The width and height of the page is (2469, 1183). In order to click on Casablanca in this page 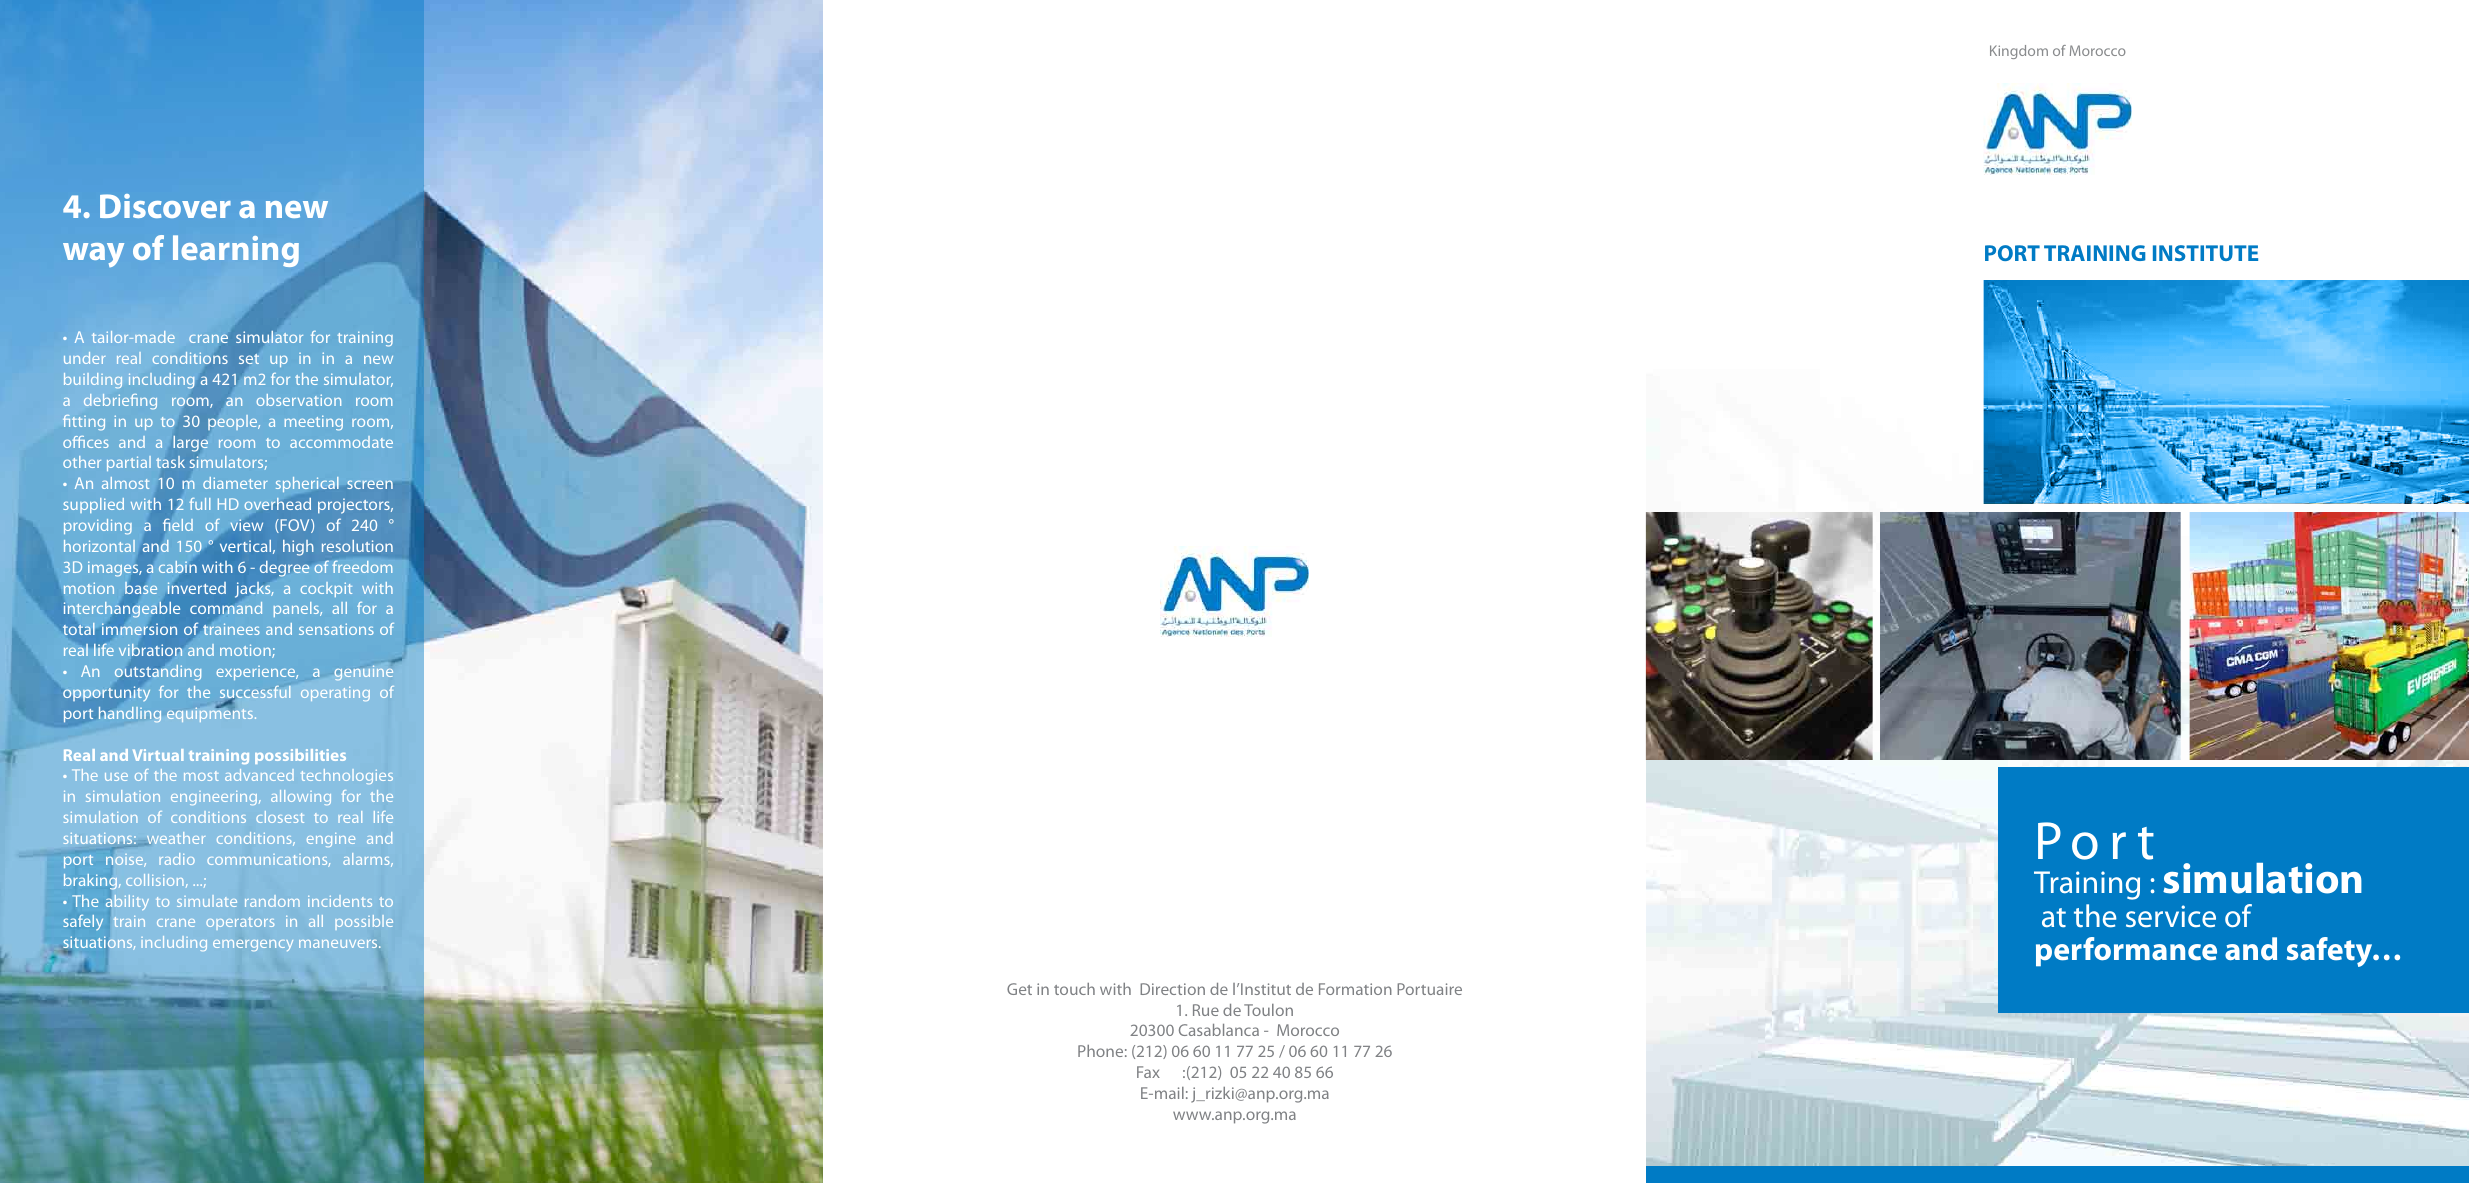, I will do `click(1219, 1030)`.
